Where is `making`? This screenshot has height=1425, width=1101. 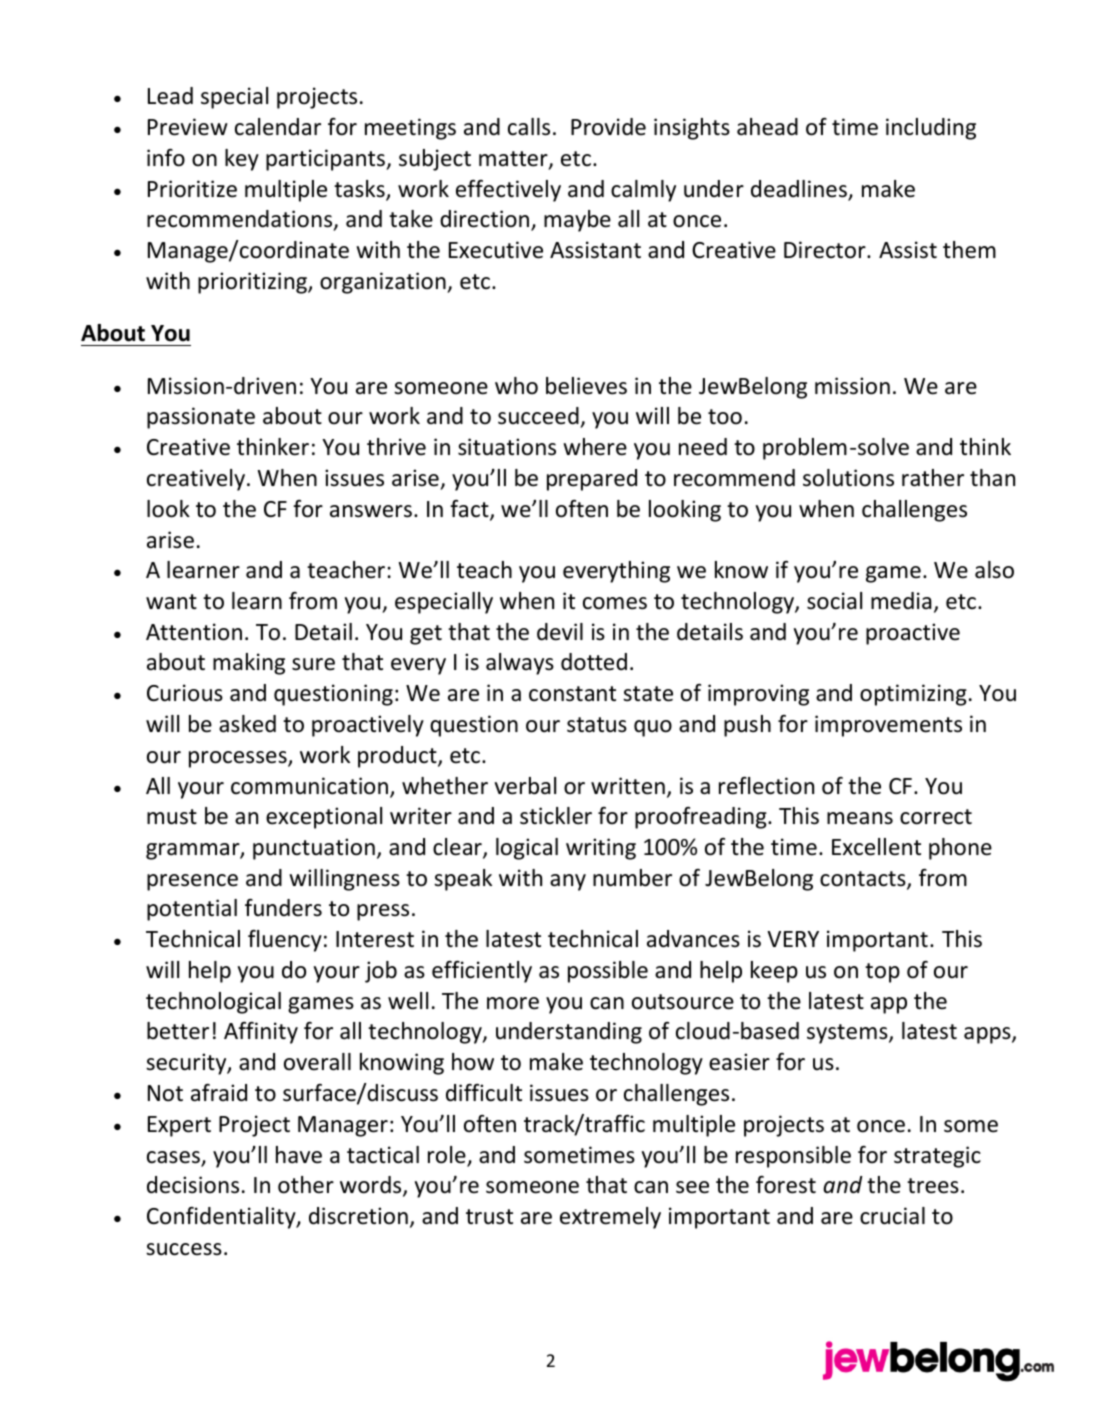 making is located at coordinates (249, 664).
